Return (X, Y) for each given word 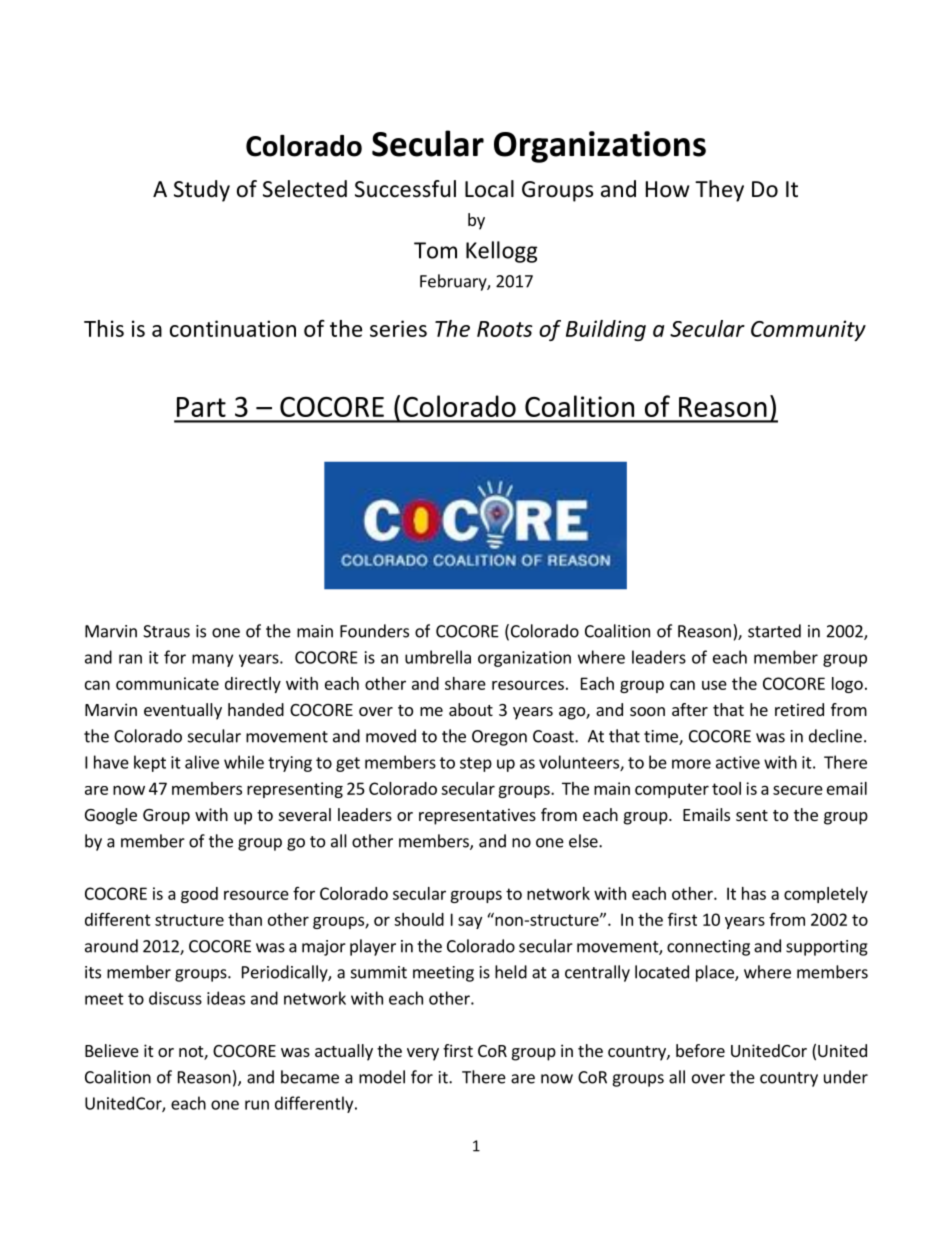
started (774, 631)
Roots (505, 329)
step (476, 764)
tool (726, 788)
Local (489, 189)
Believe (112, 1050)
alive (202, 762)
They (719, 191)
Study (202, 191)
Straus (166, 631)
